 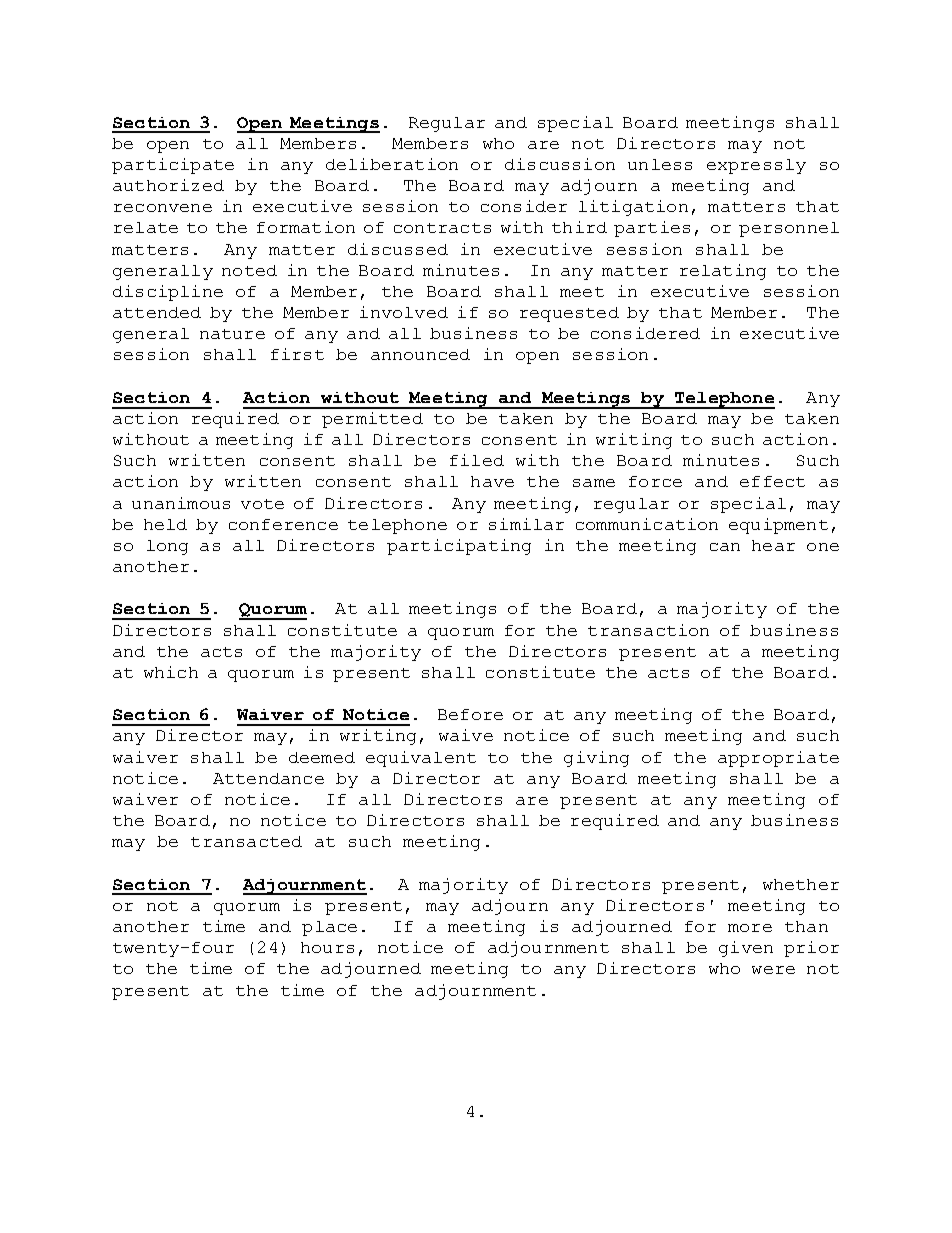 I want to click on discussion, so click(x=560, y=164).
